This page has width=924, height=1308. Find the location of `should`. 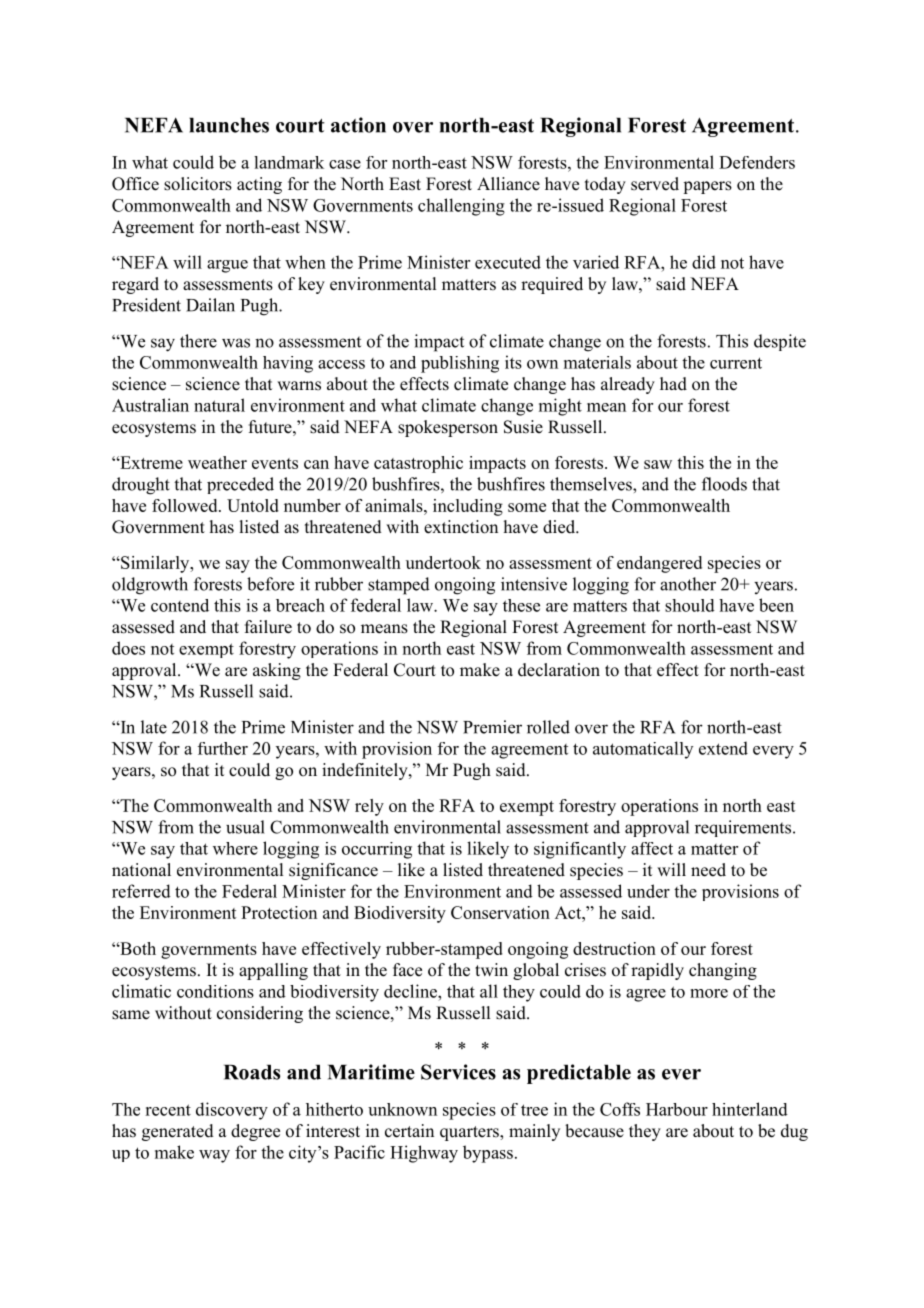

should is located at coordinates (690, 605).
